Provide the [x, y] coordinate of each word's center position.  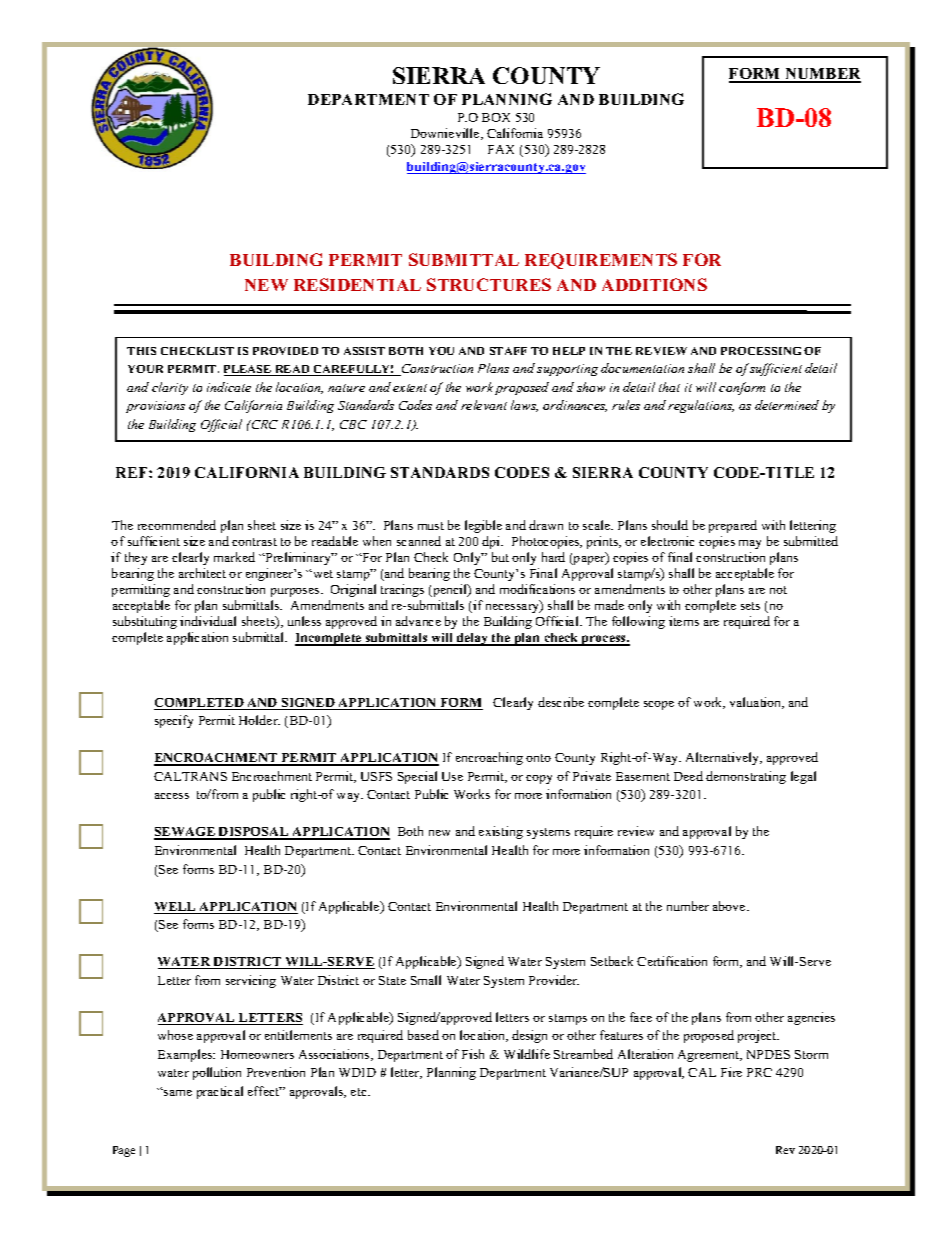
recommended [177, 525]
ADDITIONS [654, 284]
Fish [473, 1054]
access [172, 796]
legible [483, 526]
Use [452, 776]
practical [220, 1092]
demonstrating [746, 777]
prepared [733, 526]
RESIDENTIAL [357, 284]
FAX [501, 149]
